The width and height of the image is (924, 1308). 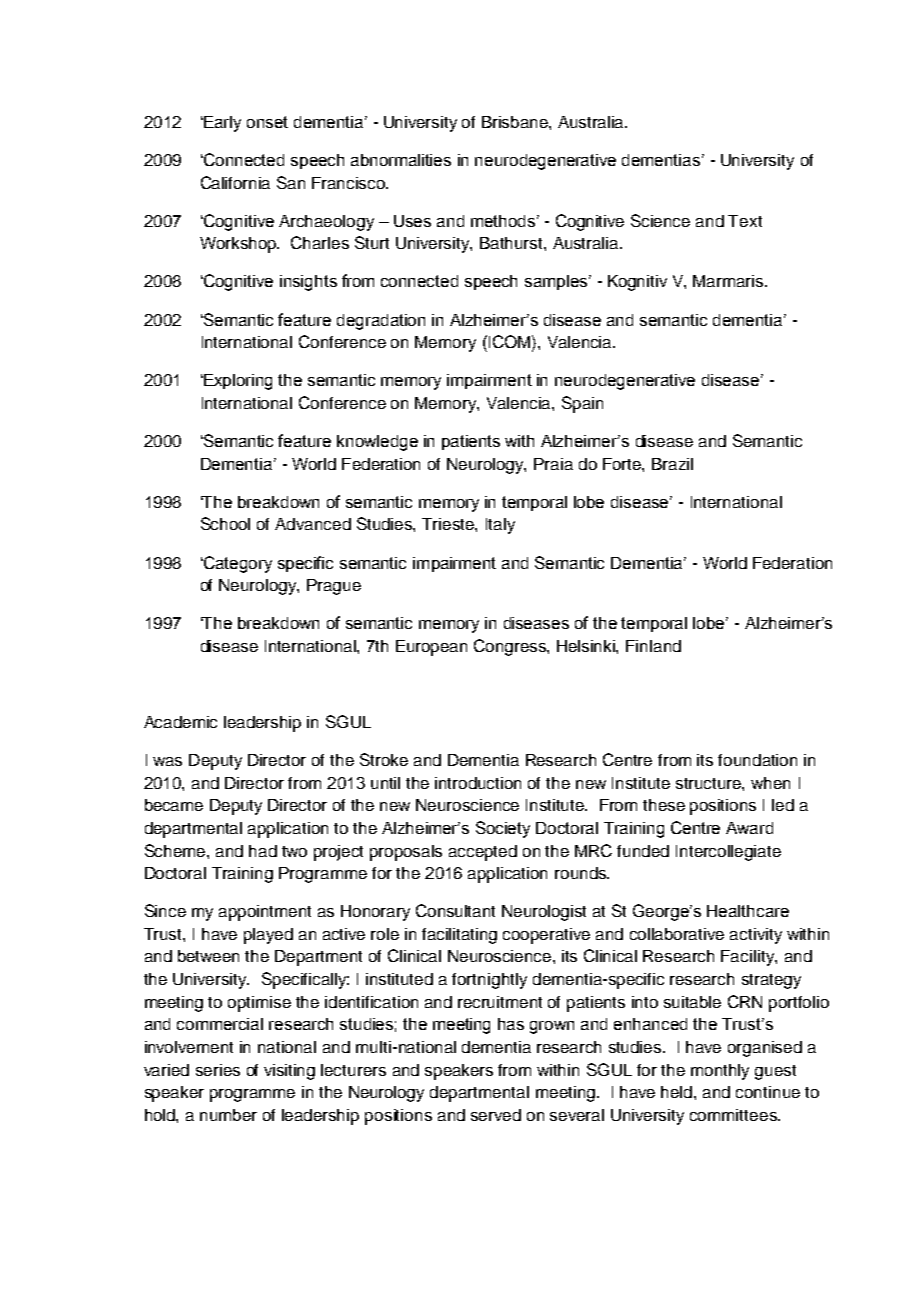 What do you see at coordinates (757, 760) in the image?
I see `foundation` at bounding box center [757, 760].
